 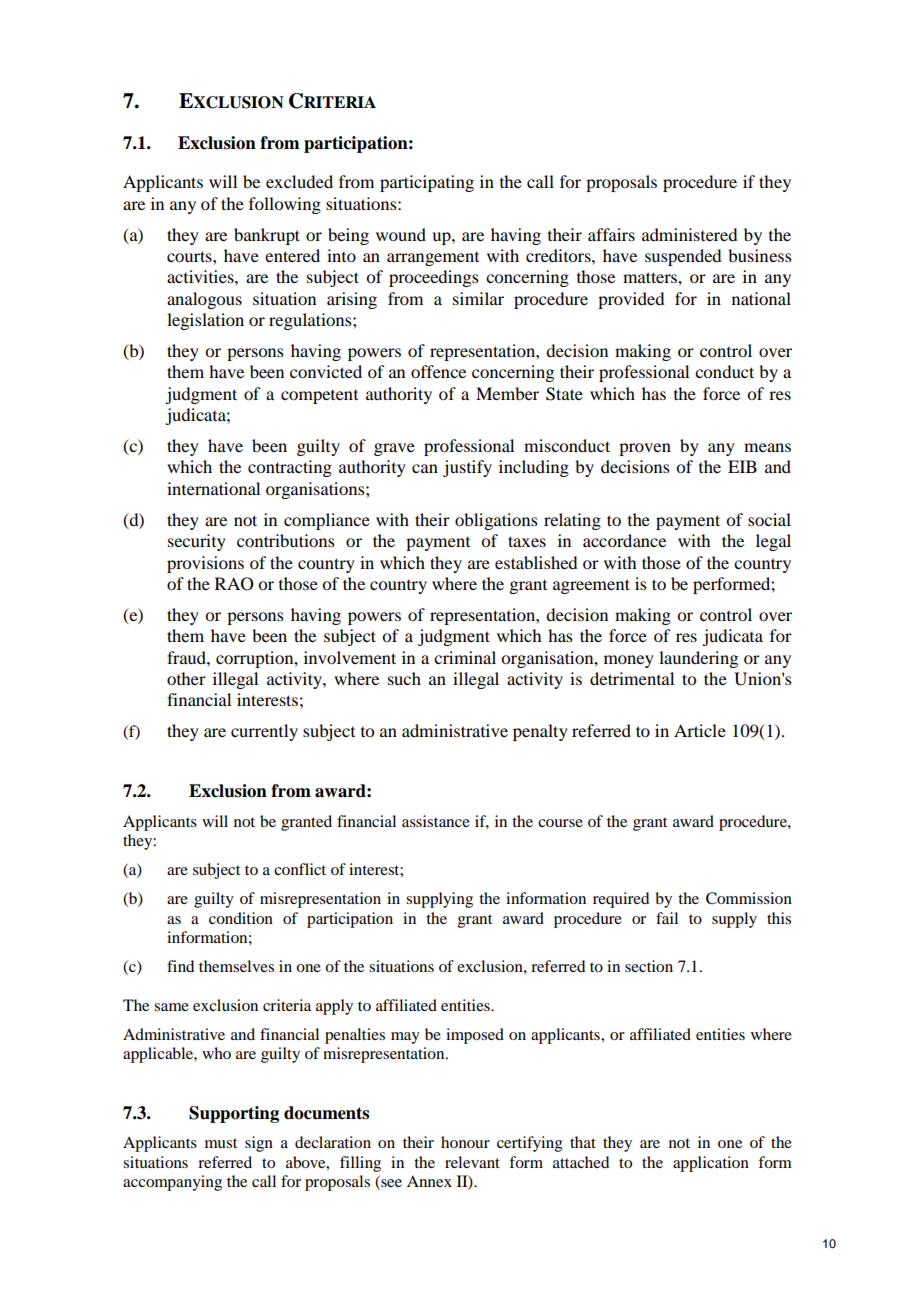 What do you see at coordinates (290, 468) in the screenshot?
I see `contracting` at bounding box center [290, 468].
